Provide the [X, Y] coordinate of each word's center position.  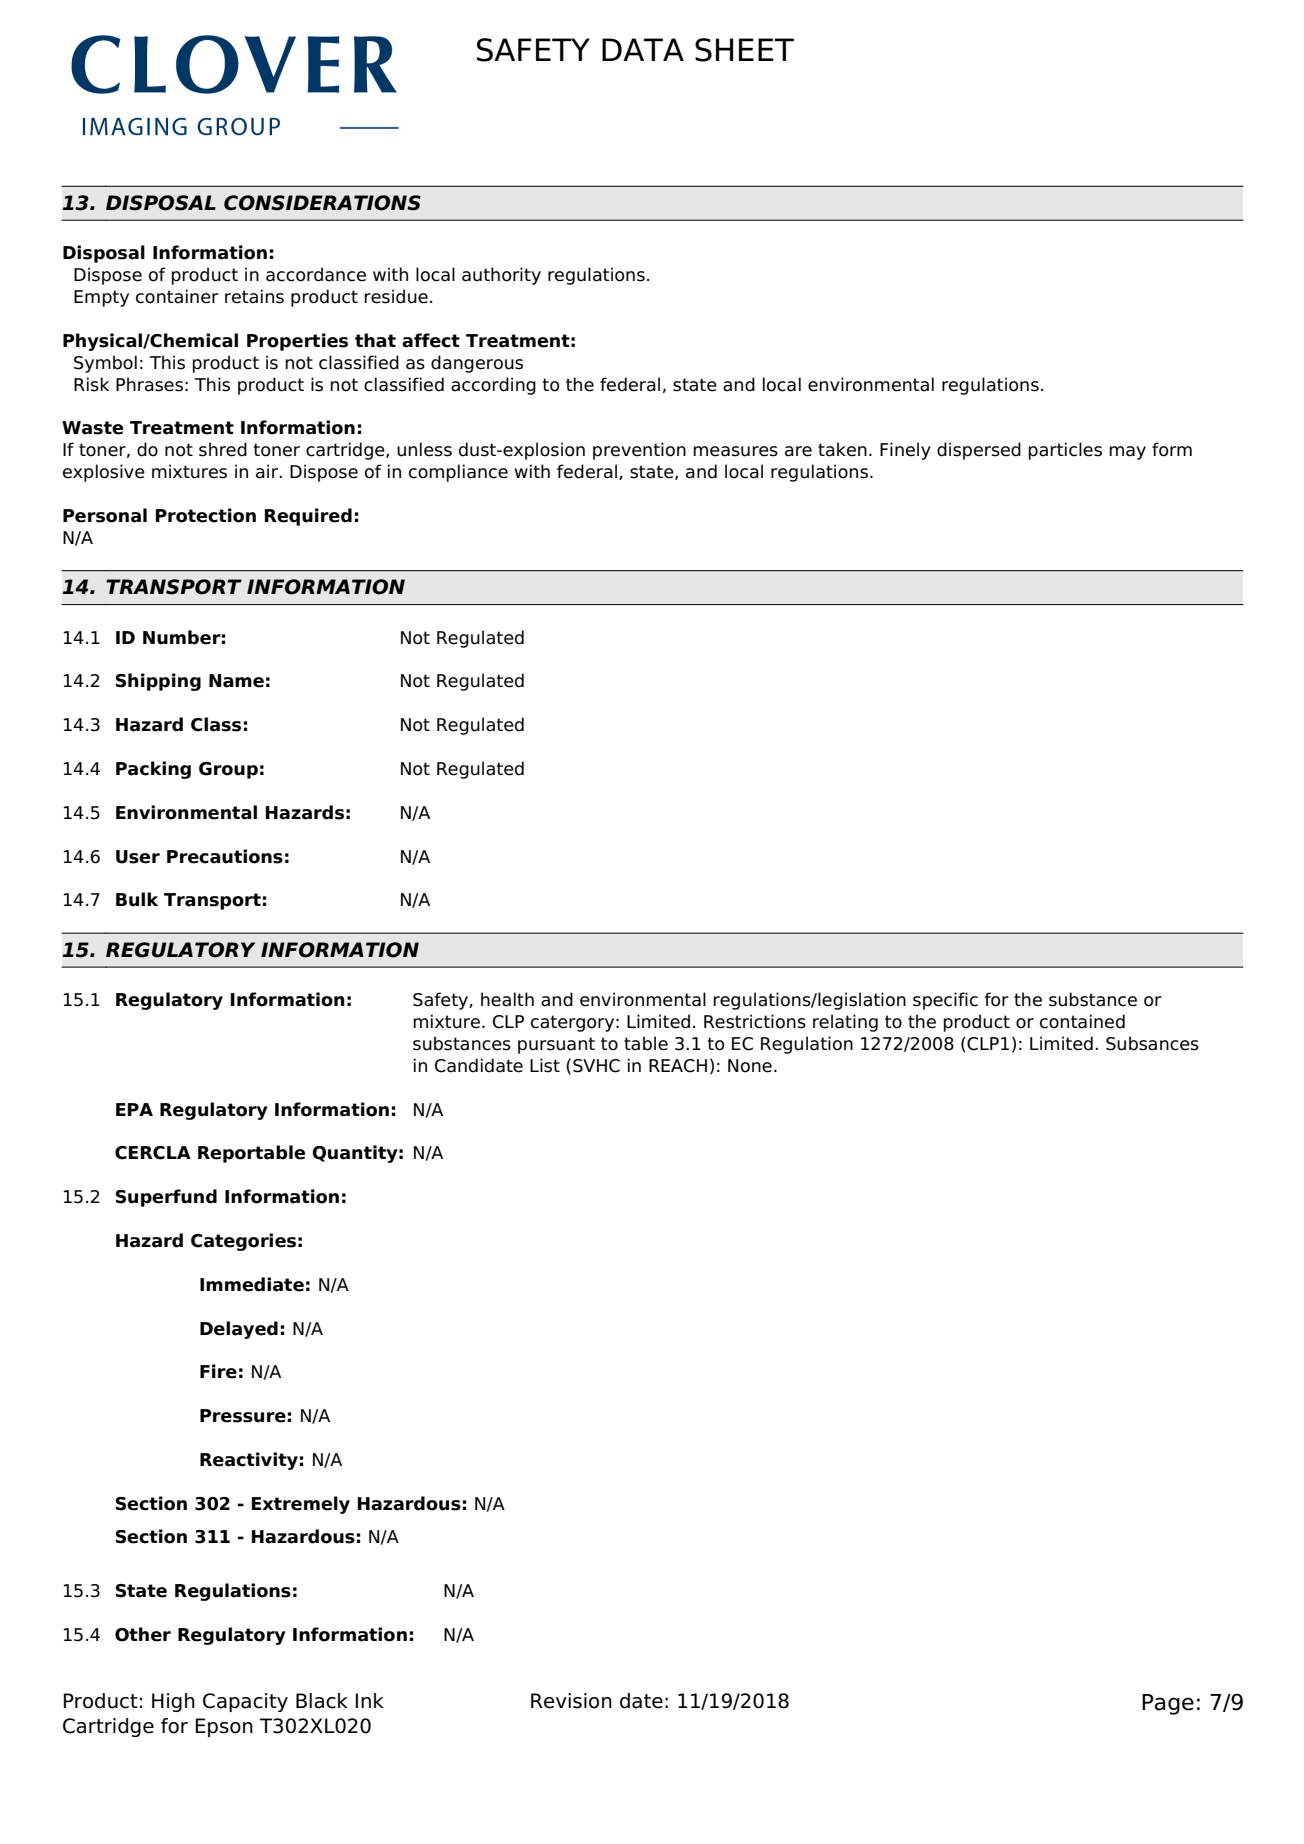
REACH [678, 1066]
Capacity [245, 1702]
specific [945, 1001]
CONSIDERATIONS [322, 203]
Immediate [252, 1284]
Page [1168, 1704]
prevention [639, 451]
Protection [206, 515]
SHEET [744, 50]
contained [1082, 1021]
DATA [643, 49]
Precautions [225, 856]
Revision [571, 1701]
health [507, 999]
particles [1065, 451]
